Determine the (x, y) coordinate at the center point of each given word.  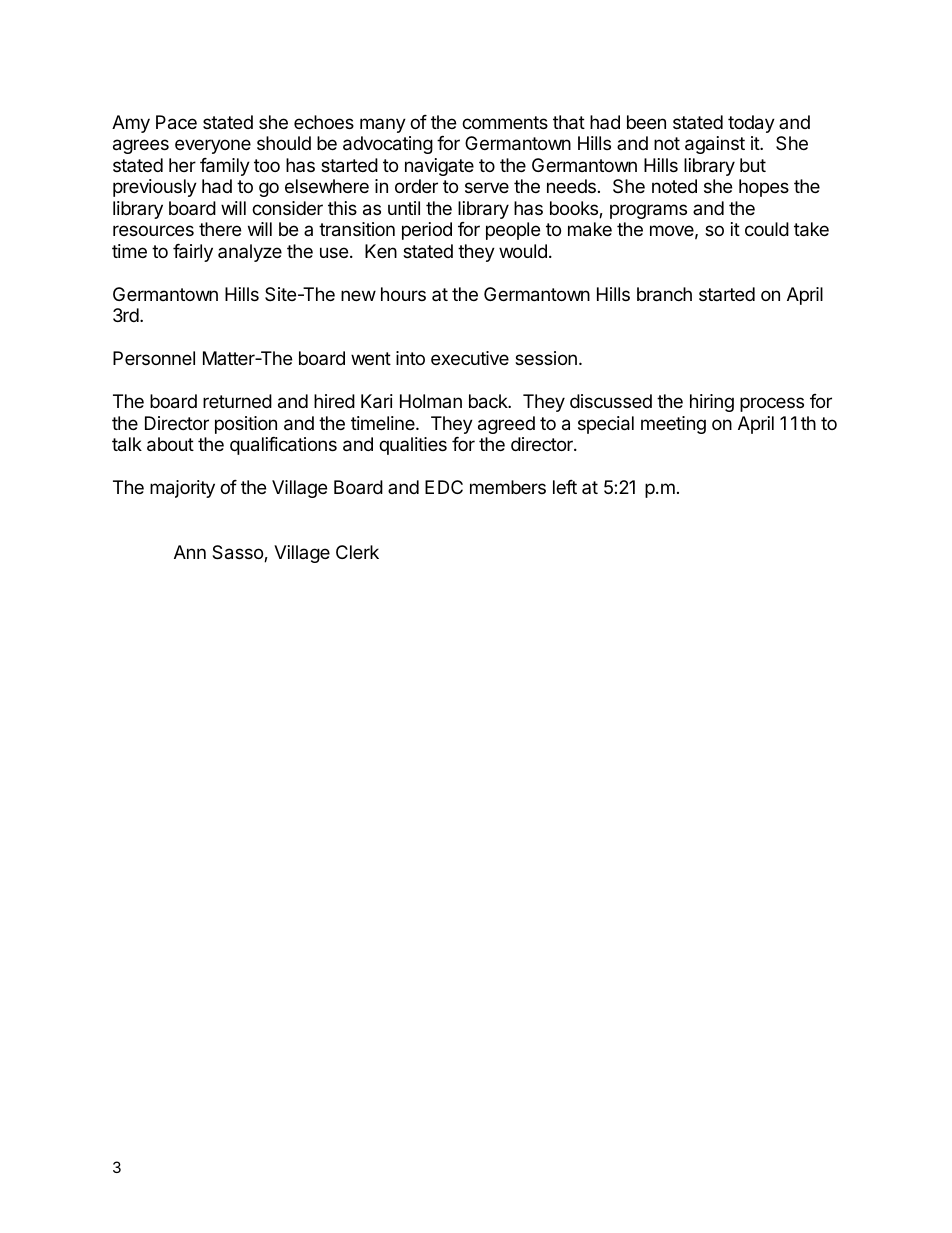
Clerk (357, 552)
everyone (213, 146)
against (715, 145)
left (565, 487)
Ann (190, 552)
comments (505, 122)
